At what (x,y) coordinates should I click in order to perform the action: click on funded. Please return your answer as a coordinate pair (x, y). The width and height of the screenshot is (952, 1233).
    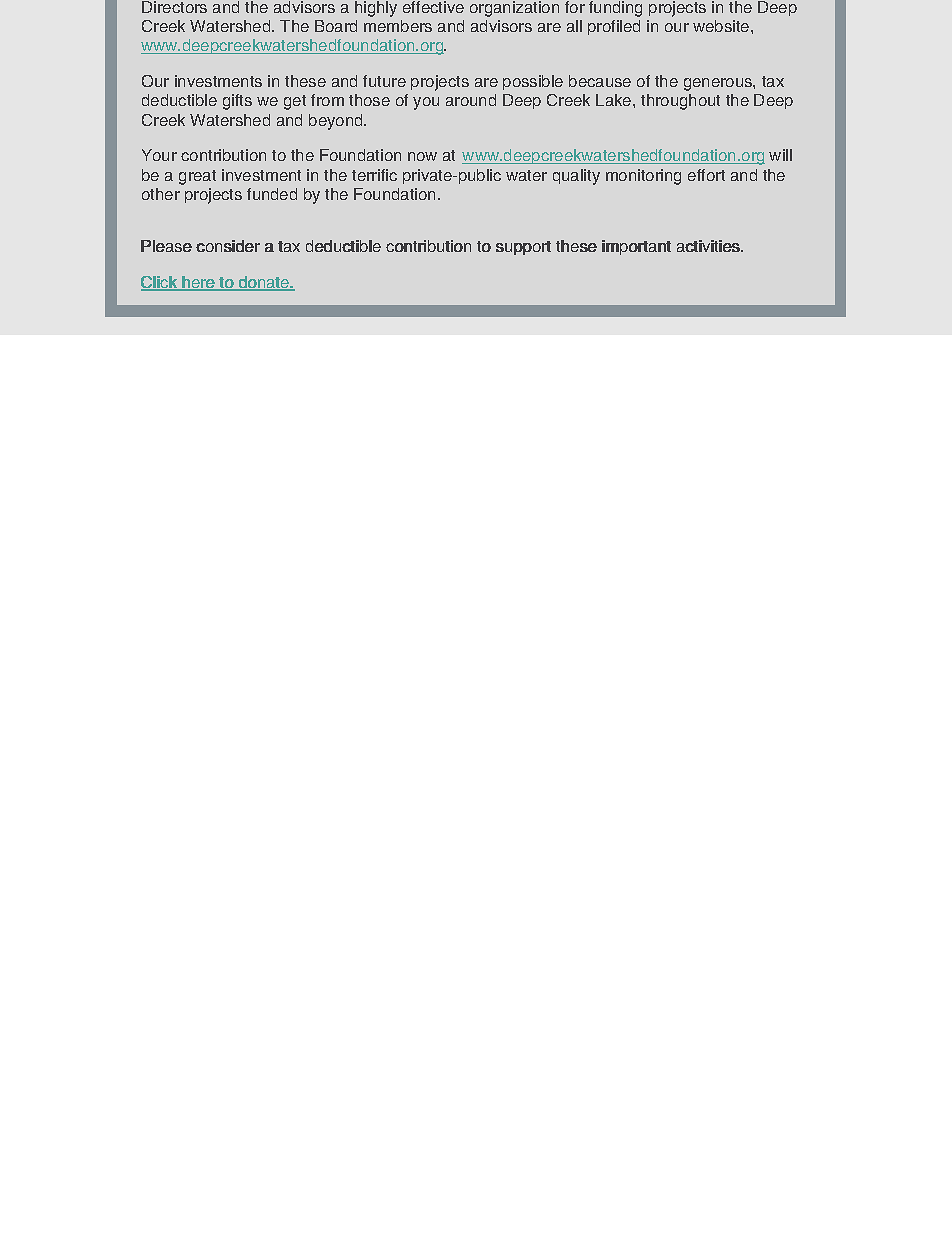
    Looking at the image, I should click on (272, 194).
